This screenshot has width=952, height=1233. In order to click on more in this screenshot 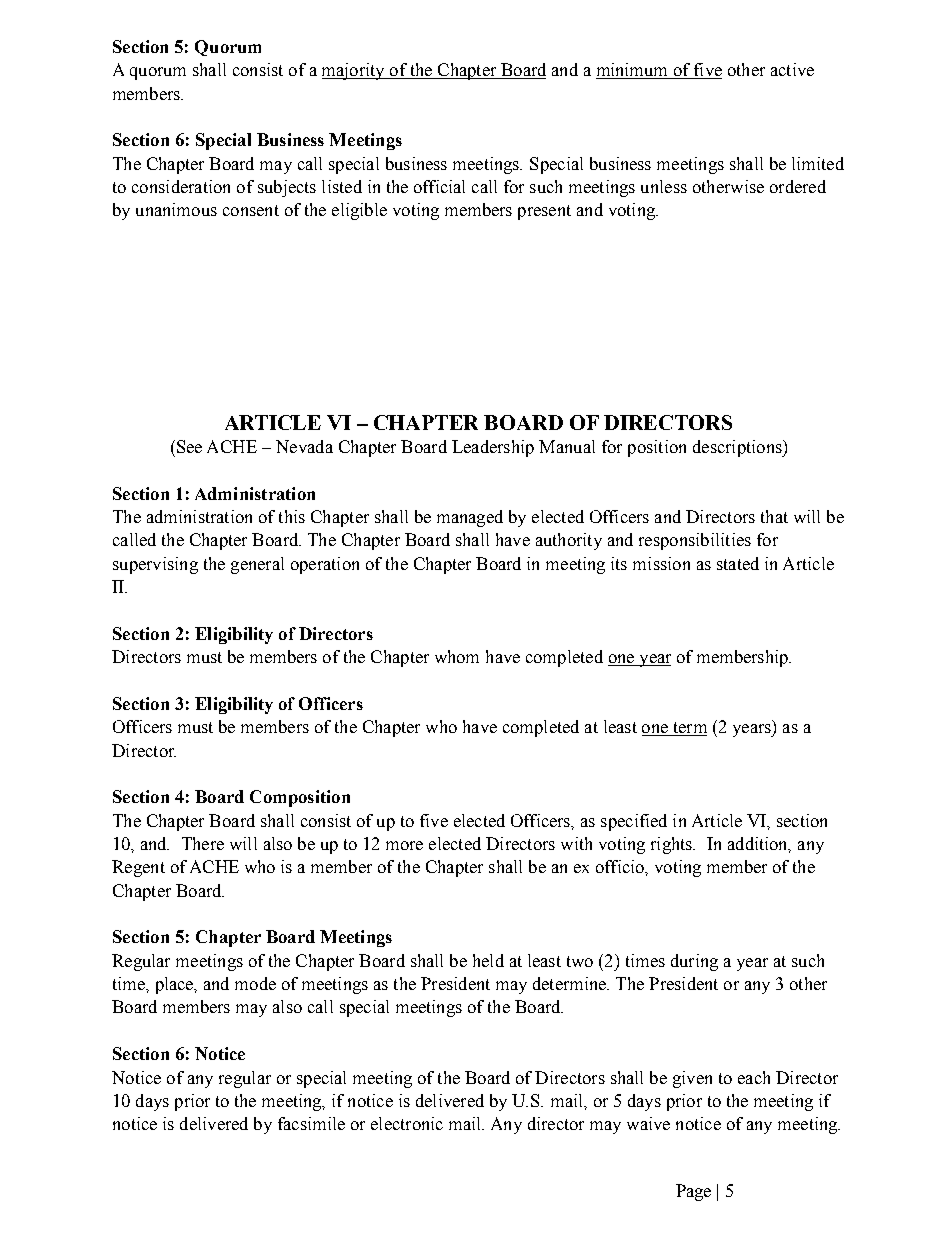, I will do `click(404, 845)`.
